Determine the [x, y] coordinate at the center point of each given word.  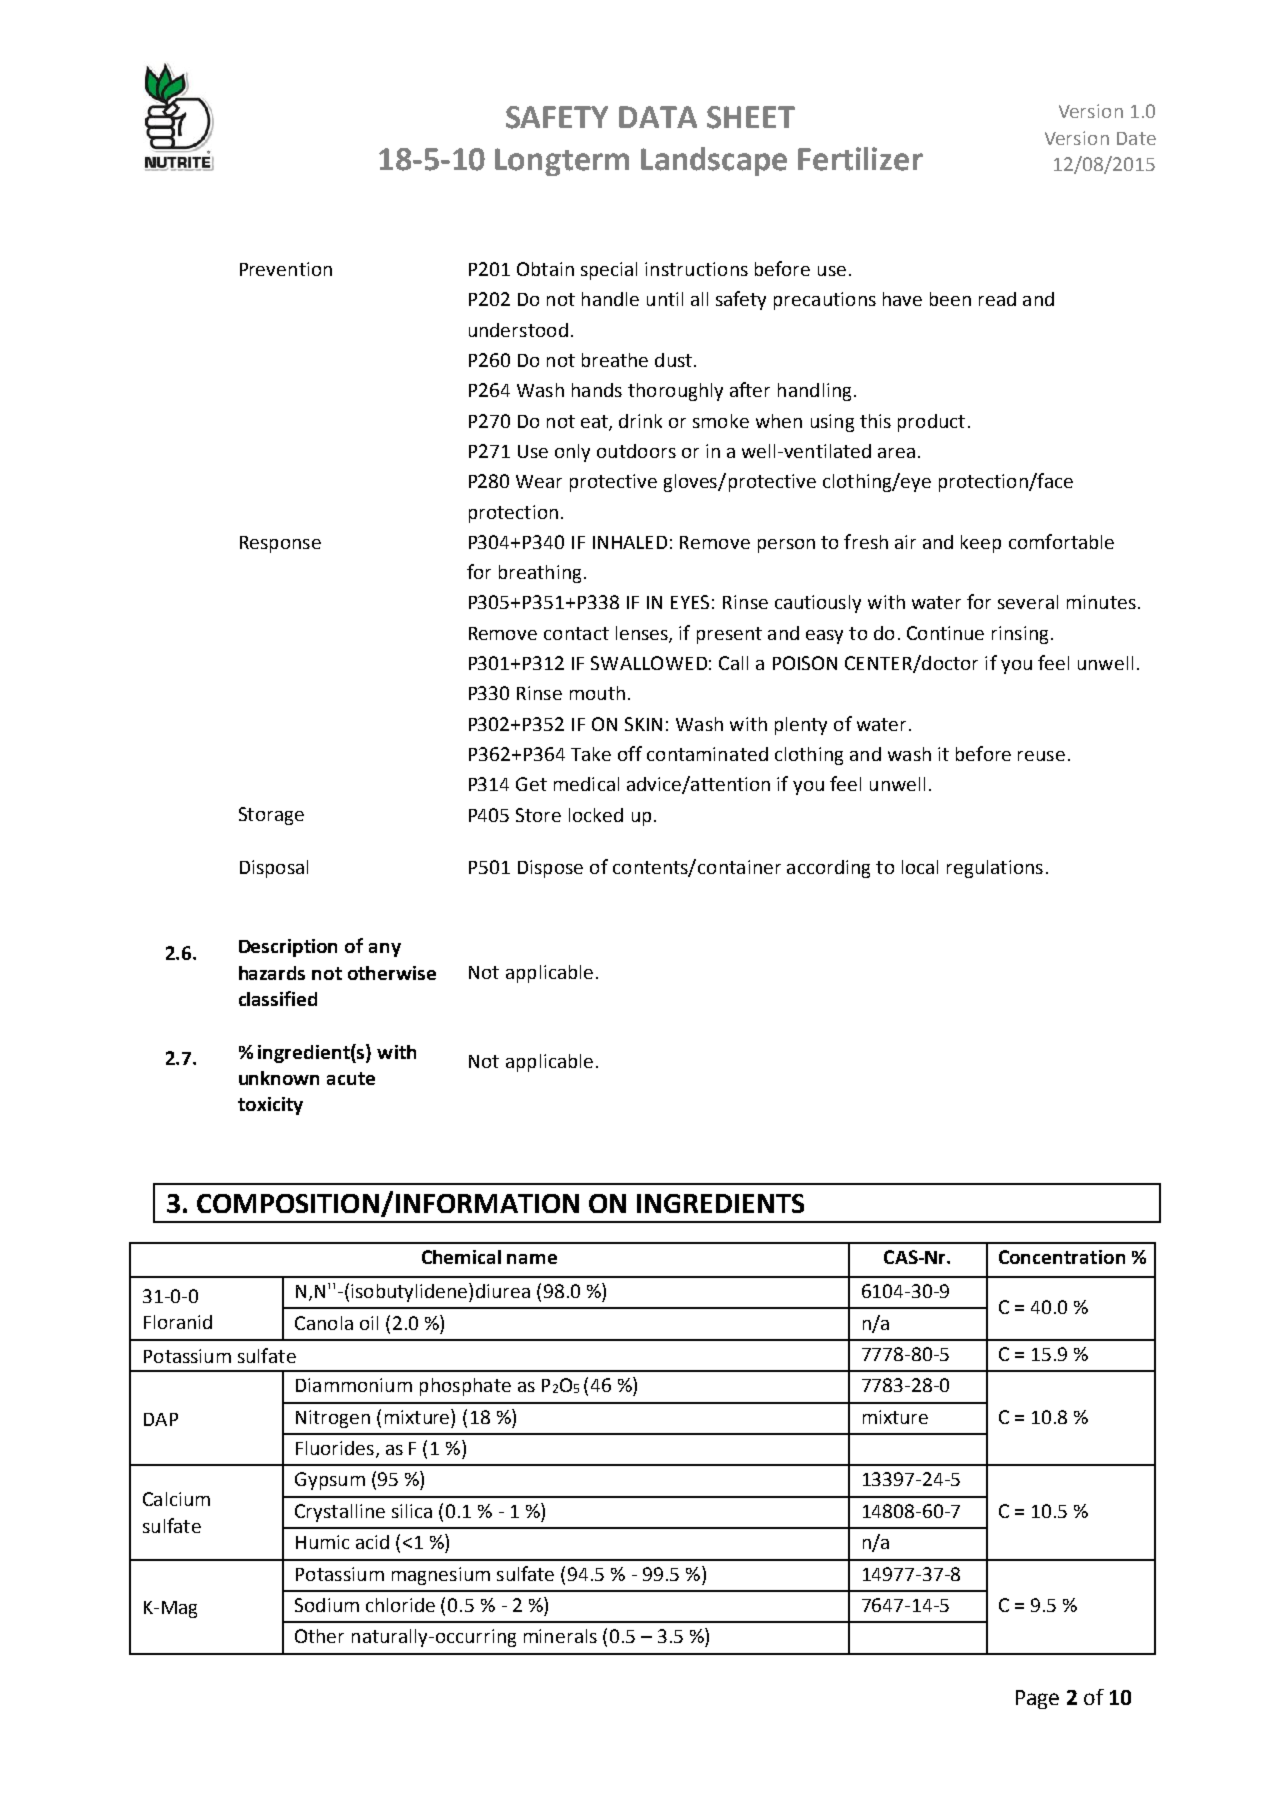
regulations [995, 869]
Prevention [286, 269]
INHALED [630, 542]
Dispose [550, 869]
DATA [658, 117]
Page [1037, 1699]
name [532, 1259]
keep [981, 544]
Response [280, 544]
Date [1136, 138]
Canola [324, 1323]
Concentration [1062, 1257]
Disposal [274, 869]
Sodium [327, 1605]
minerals [560, 1636]
